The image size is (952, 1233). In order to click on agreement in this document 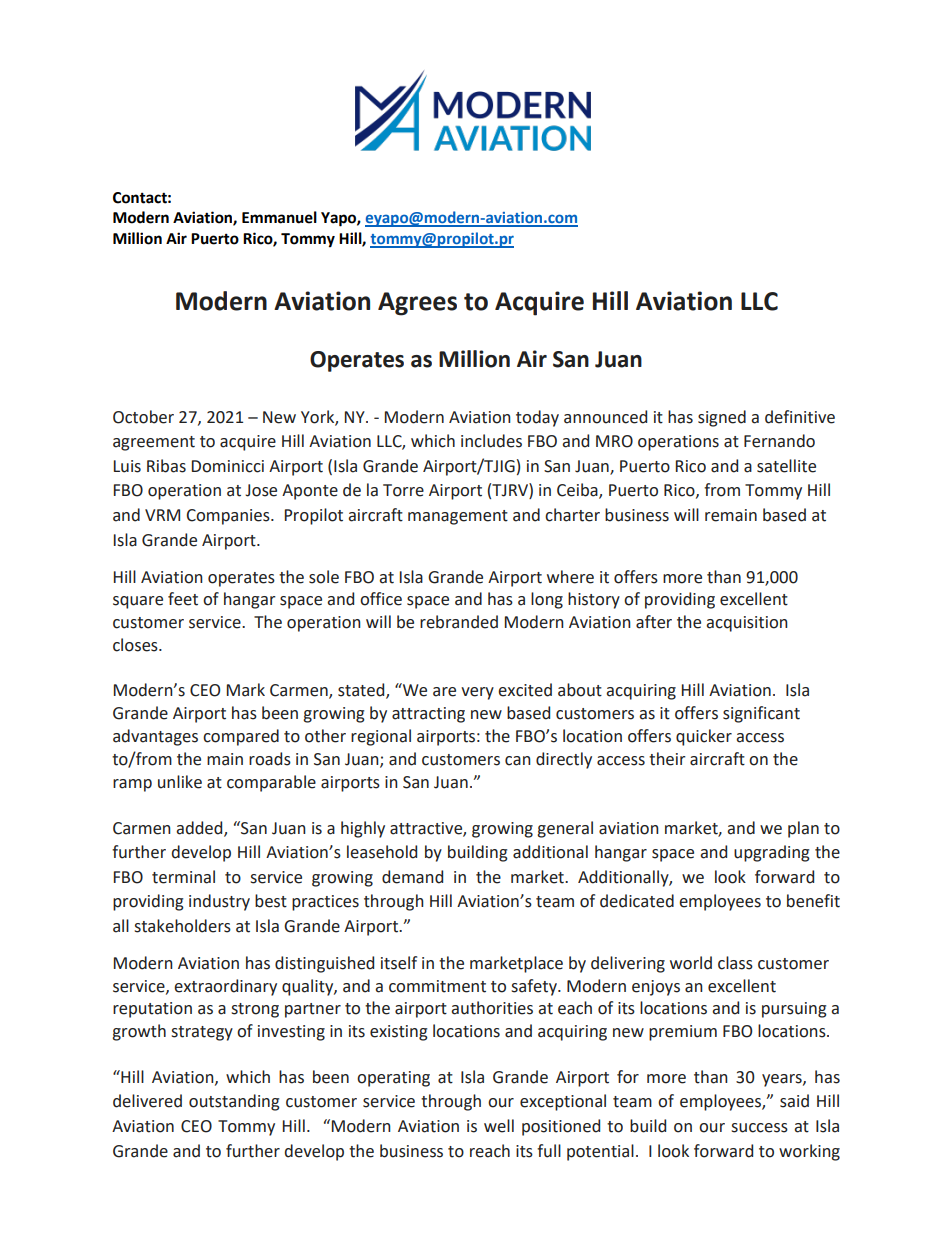, I will do `click(154, 443)`.
